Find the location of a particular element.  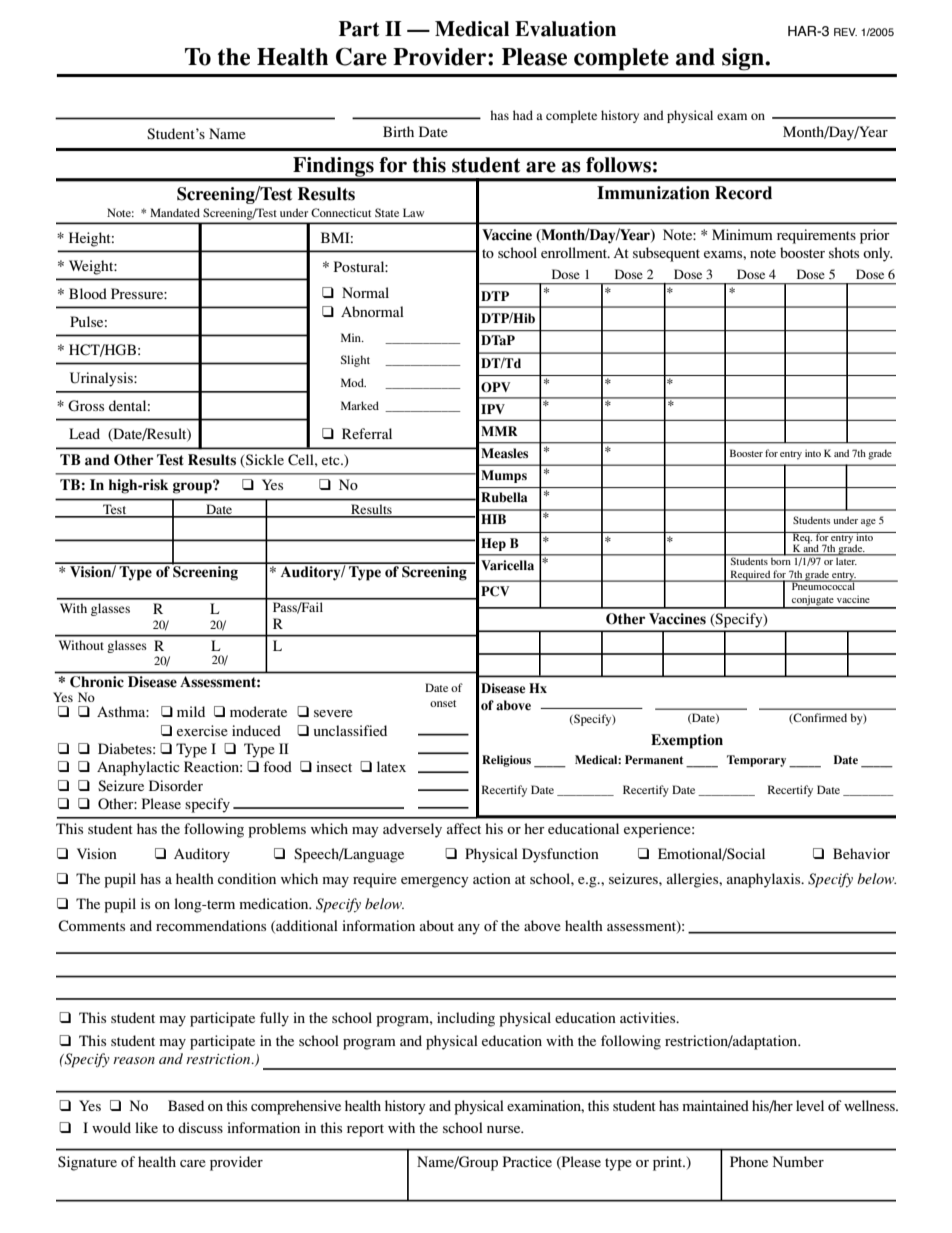

level is located at coordinates (810, 1105).
